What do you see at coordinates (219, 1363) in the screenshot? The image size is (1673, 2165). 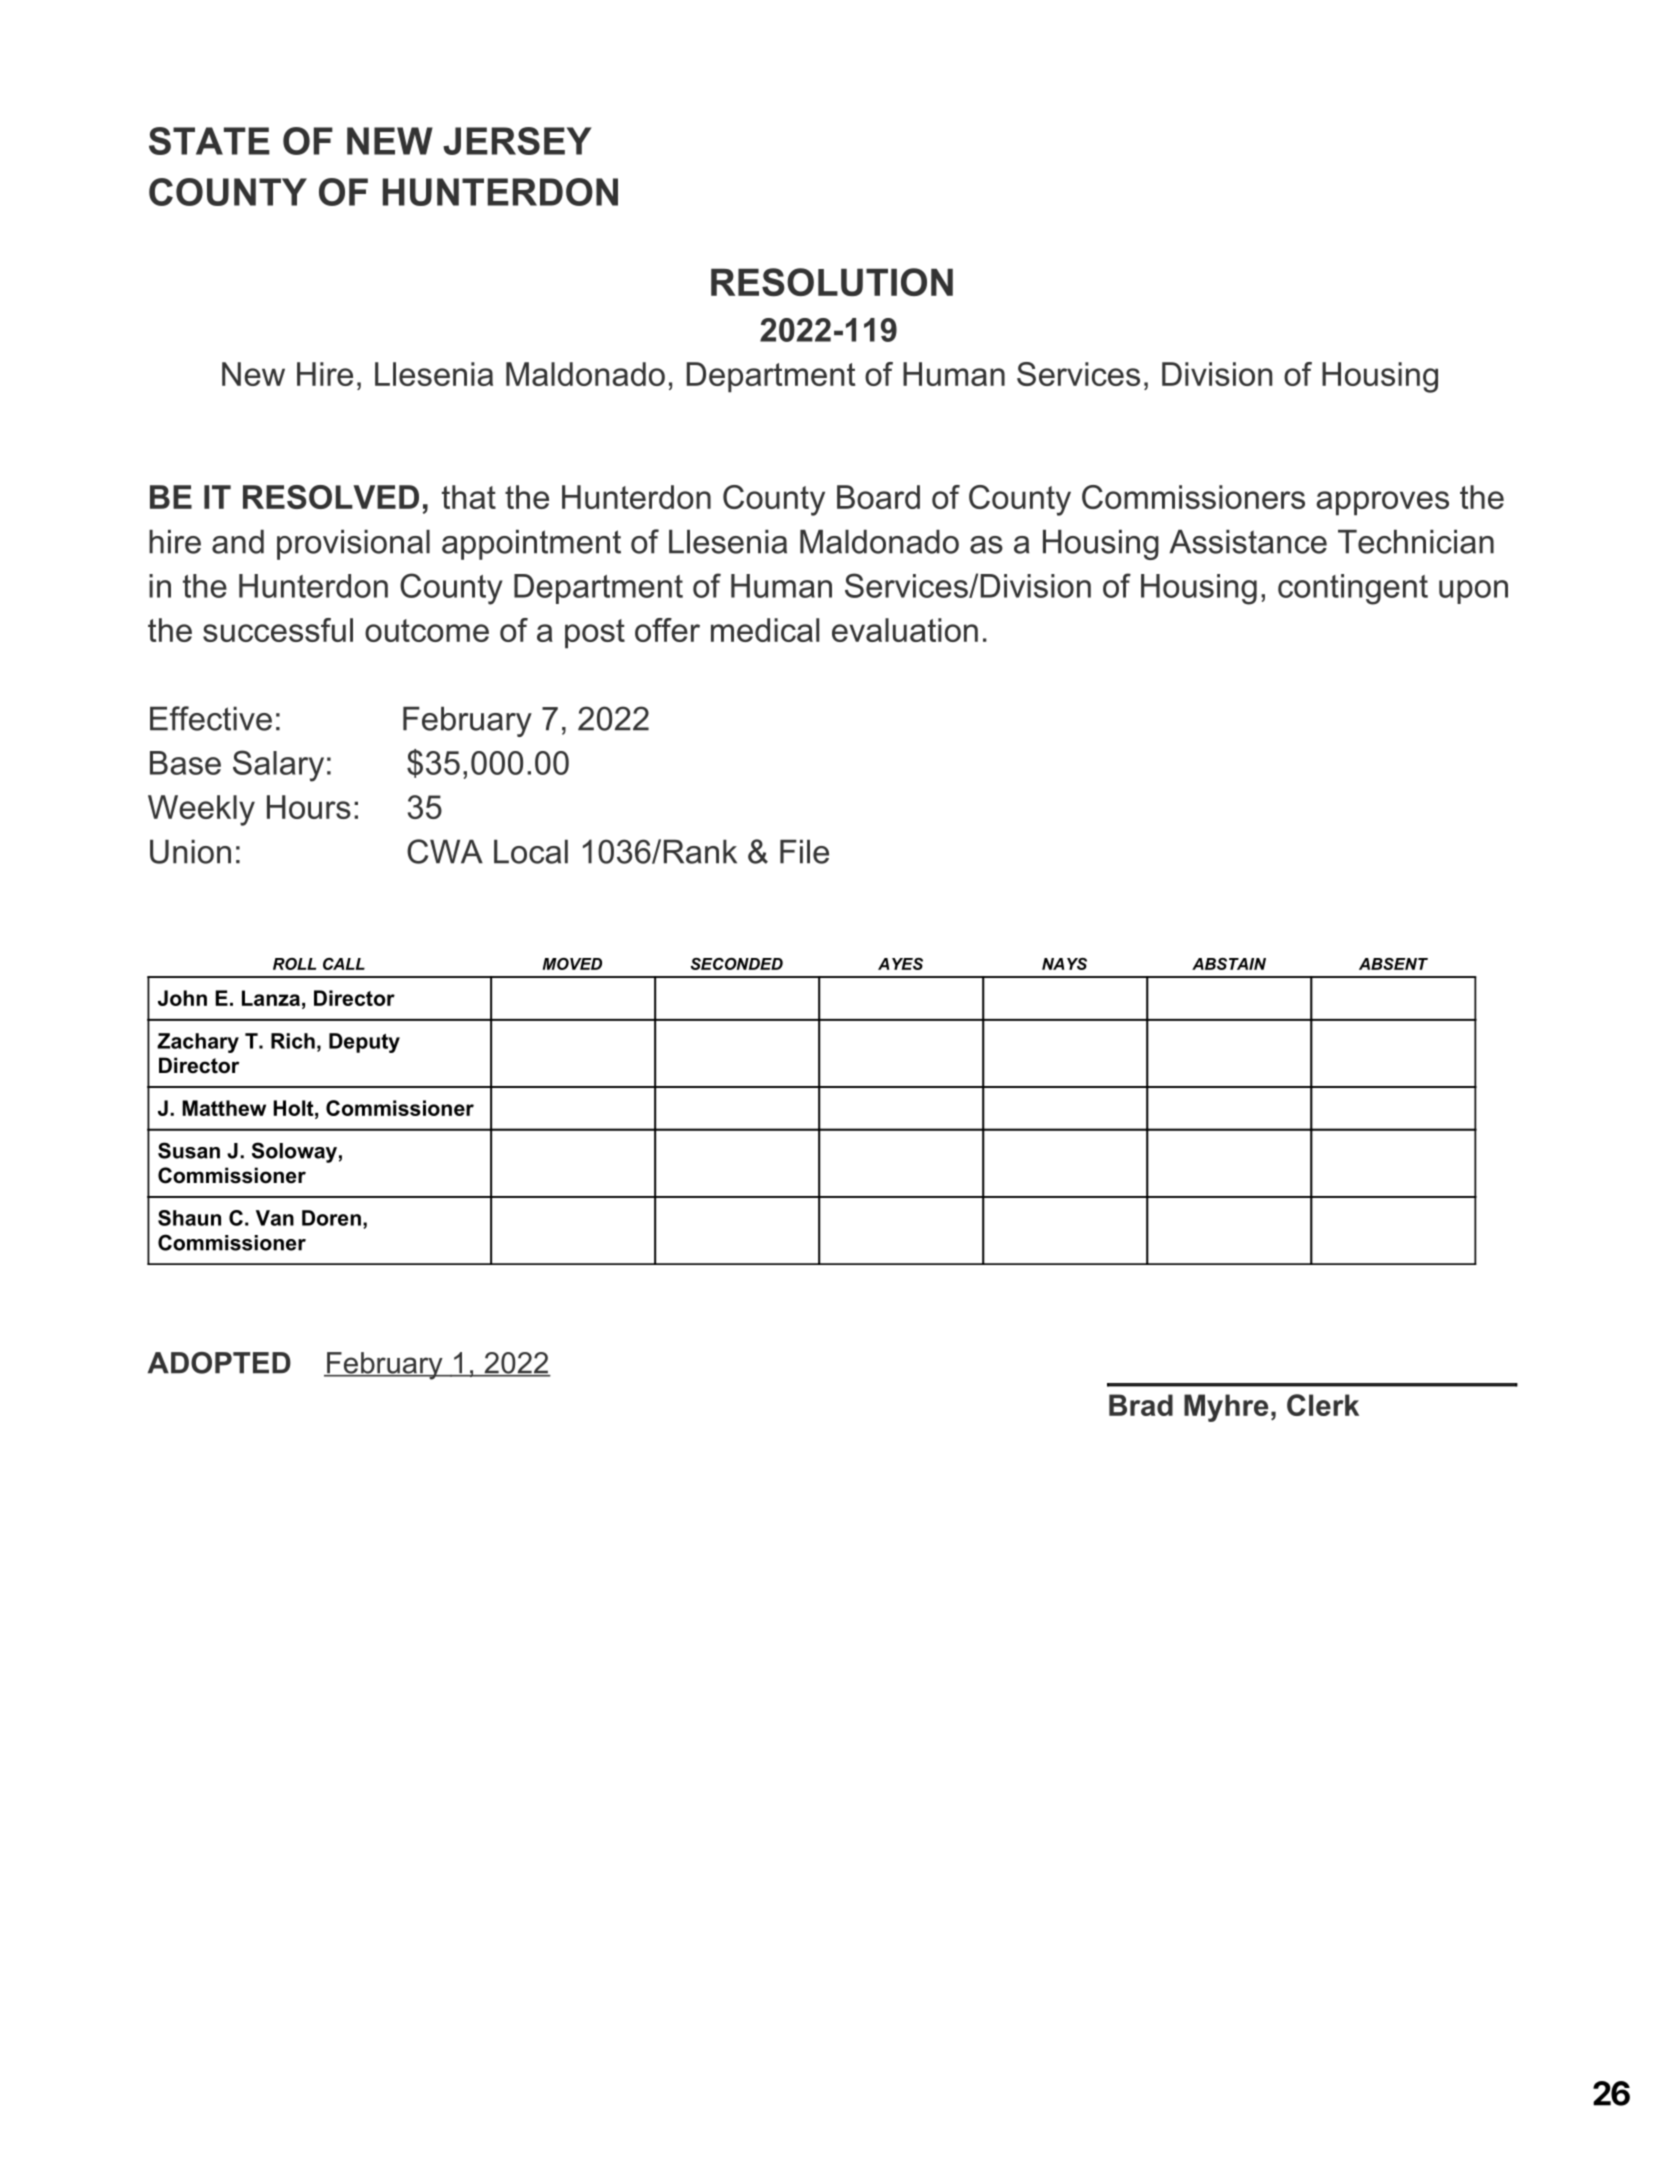 I see `ADOPTED` at bounding box center [219, 1363].
